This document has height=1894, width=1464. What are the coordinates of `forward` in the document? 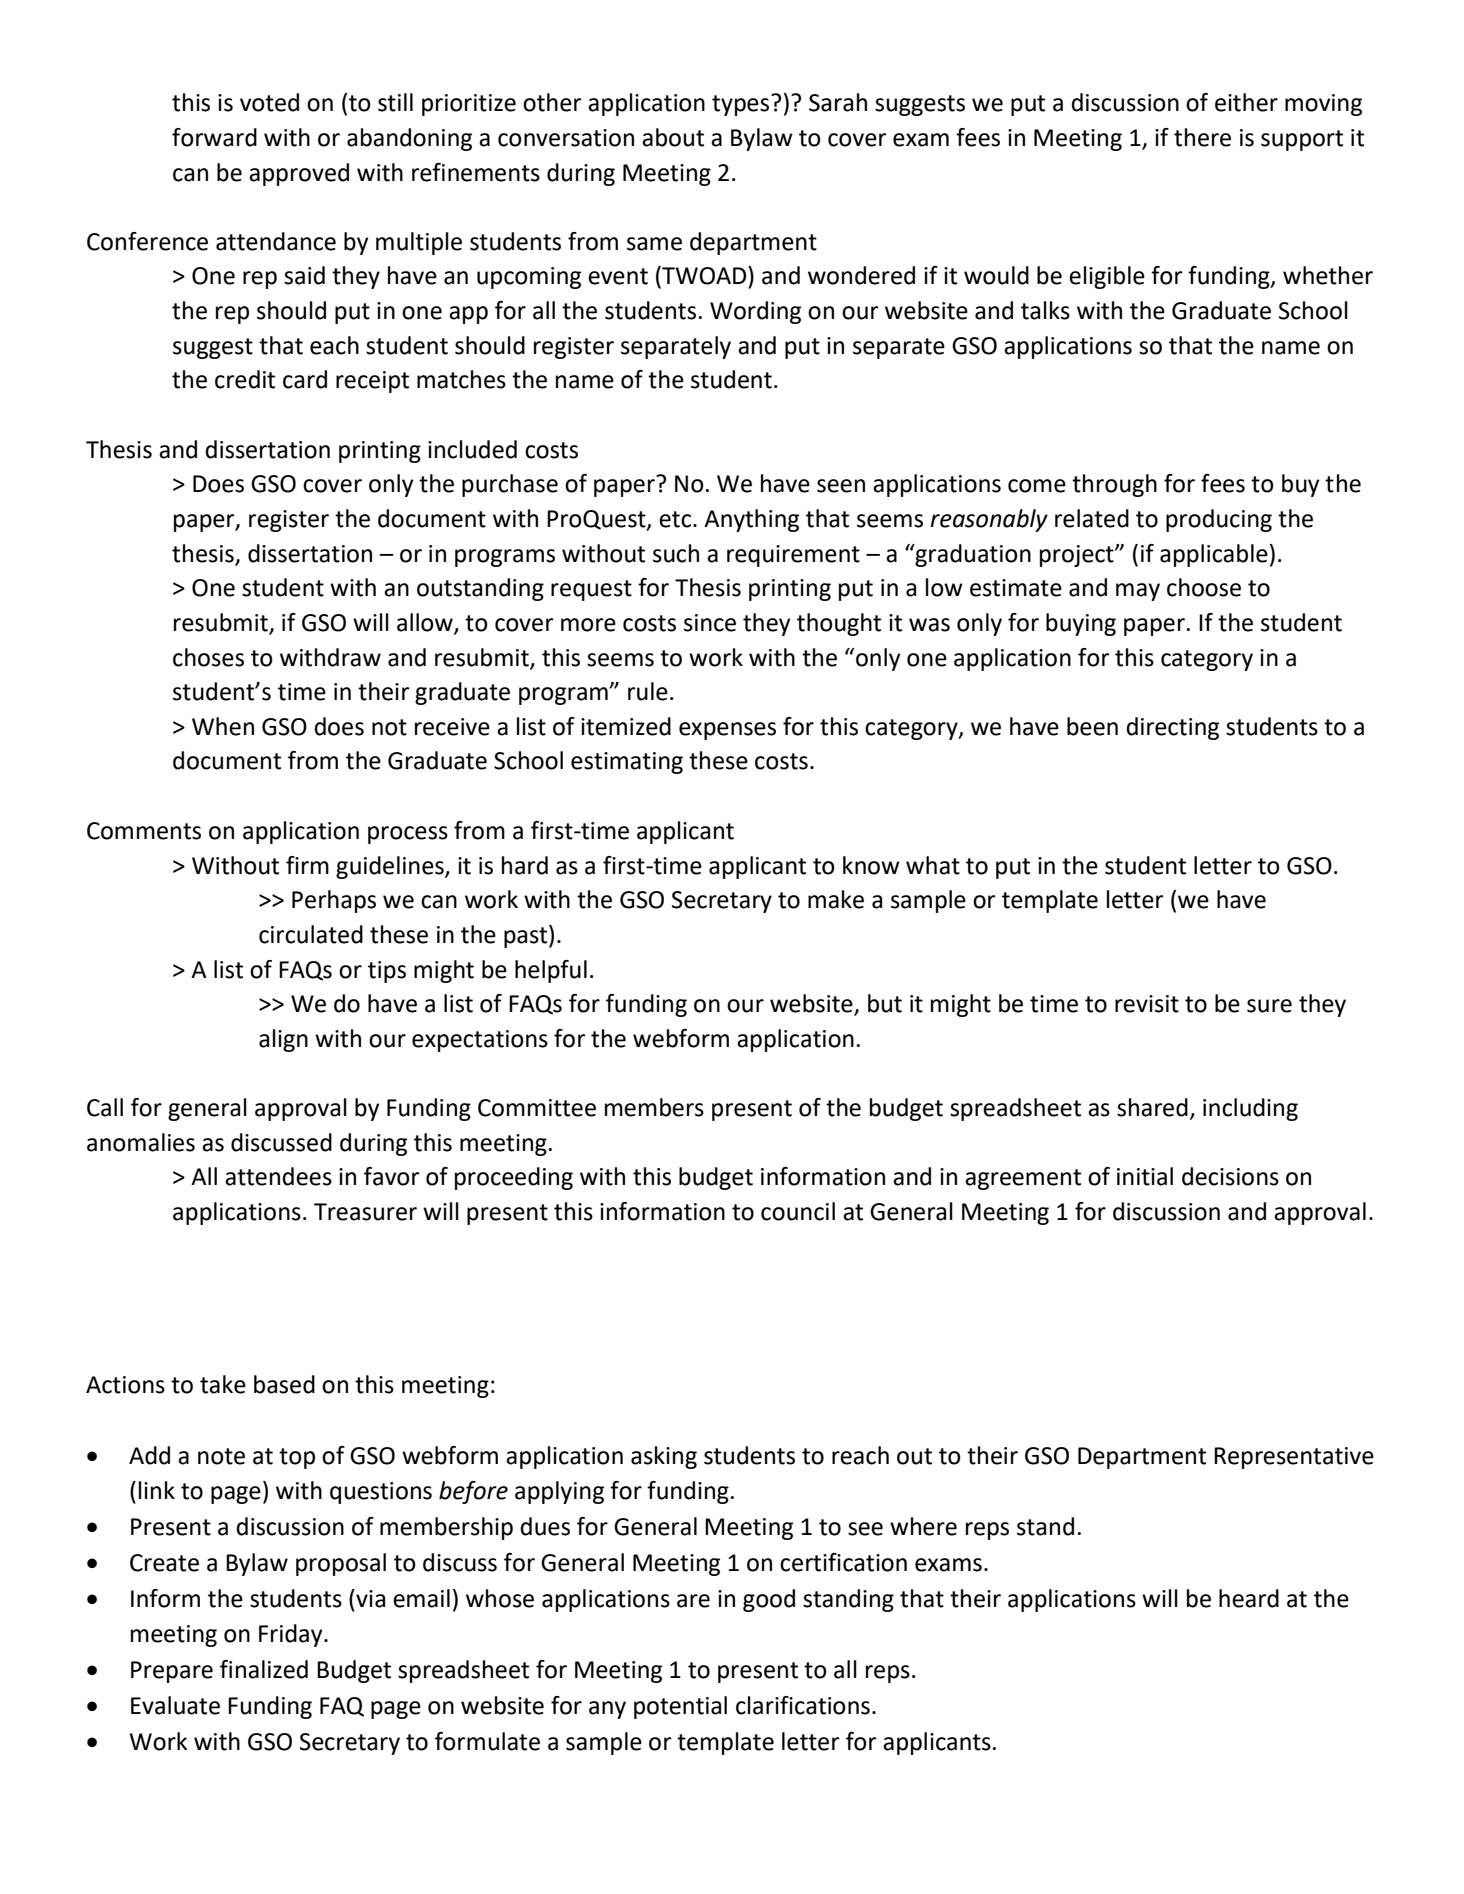 It's located at (214, 137).
